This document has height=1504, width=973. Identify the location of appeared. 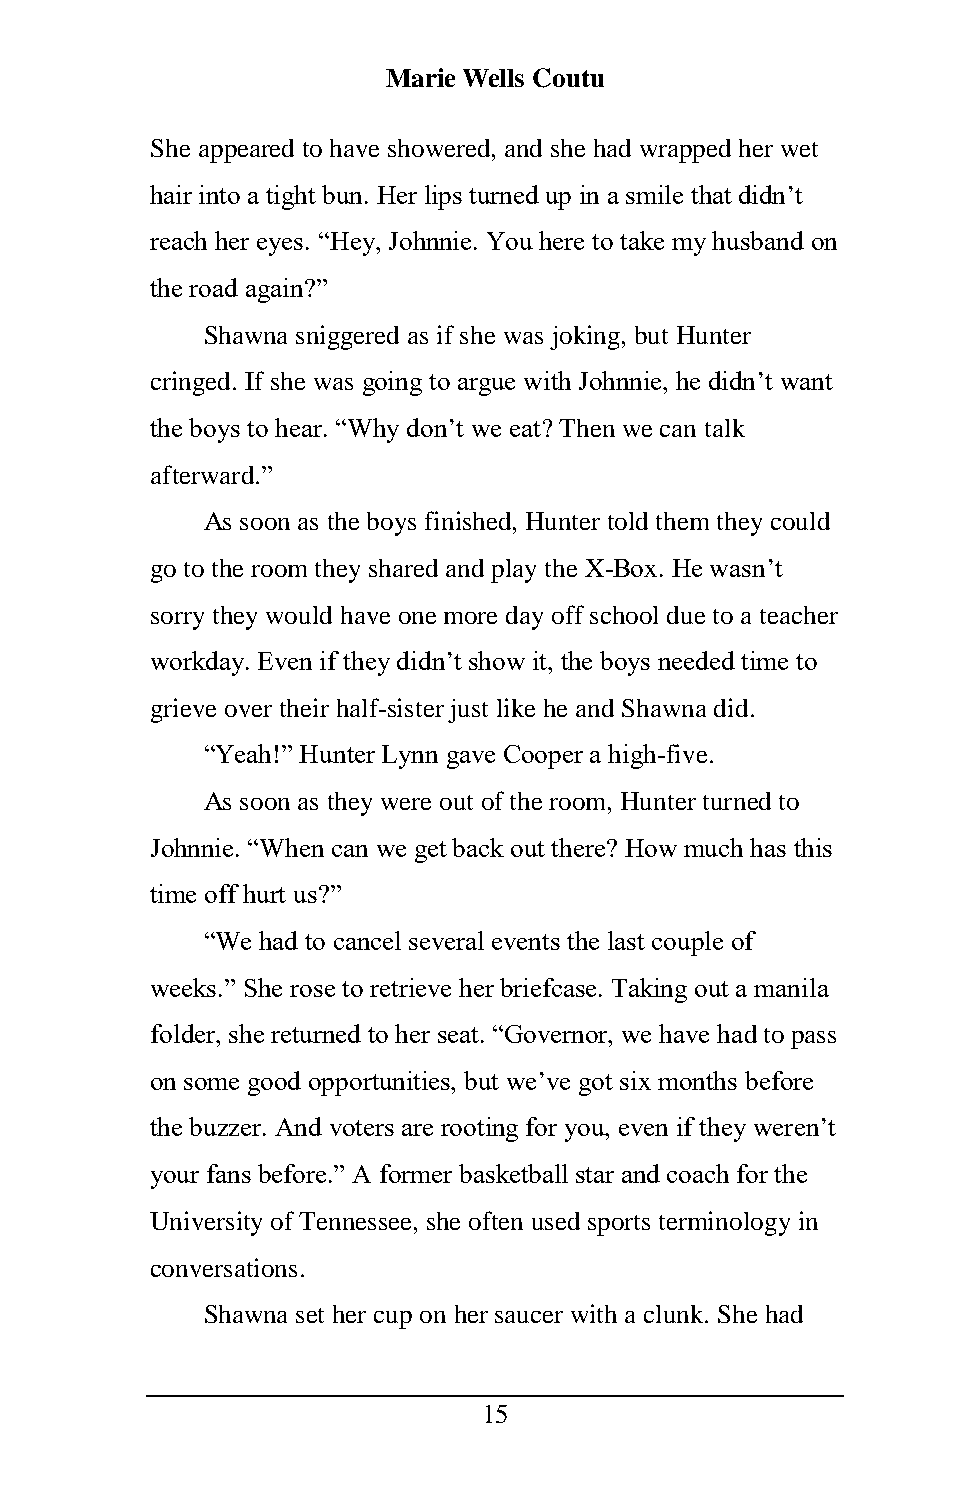
(246, 151).
